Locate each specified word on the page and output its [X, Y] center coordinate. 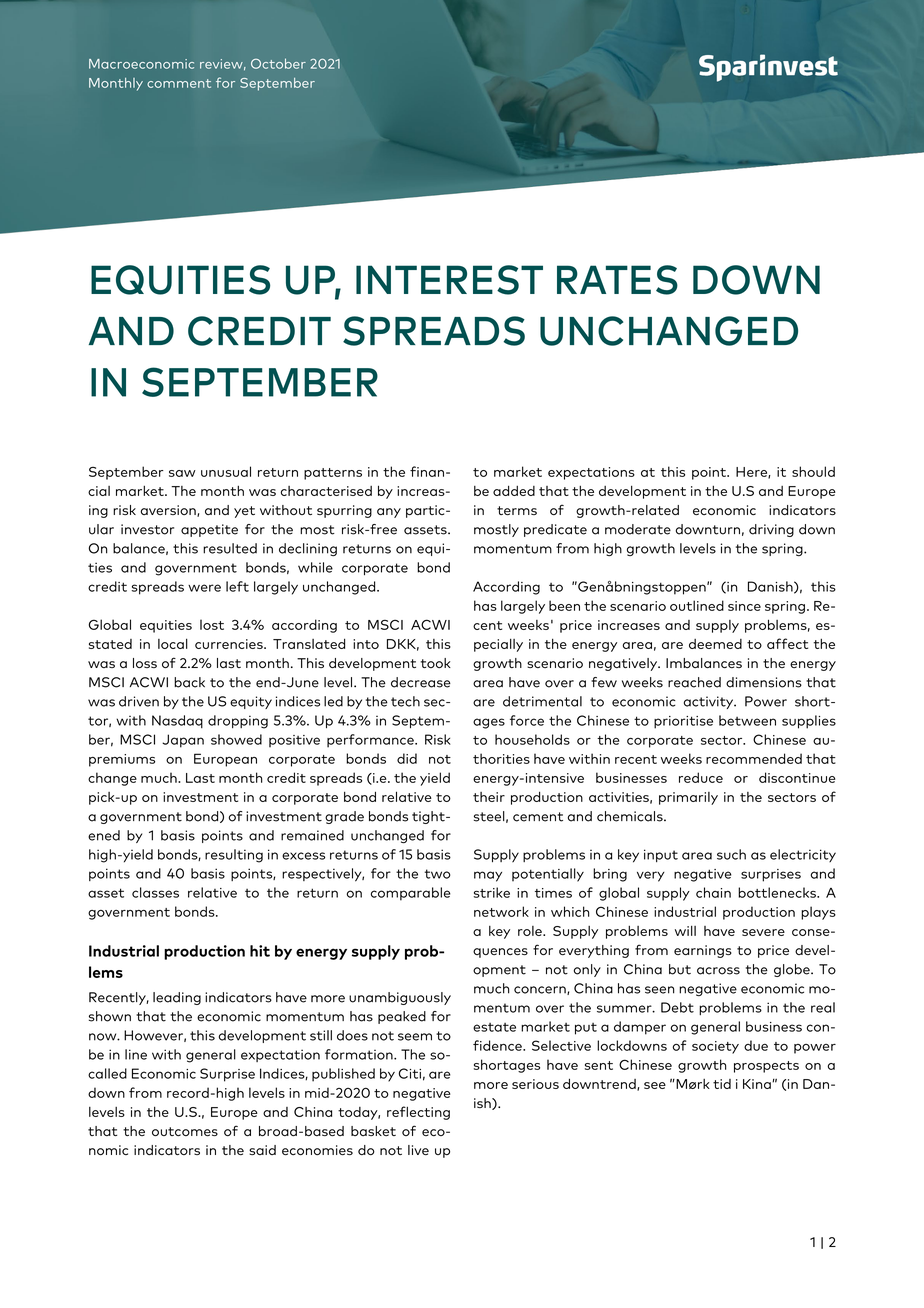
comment [179, 83]
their [489, 797]
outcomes [185, 1131]
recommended [754, 758]
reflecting [418, 1113]
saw [182, 473]
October [278, 63]
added [514, 490]
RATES [617, 280]
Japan [183, 741]
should [813, 471]
